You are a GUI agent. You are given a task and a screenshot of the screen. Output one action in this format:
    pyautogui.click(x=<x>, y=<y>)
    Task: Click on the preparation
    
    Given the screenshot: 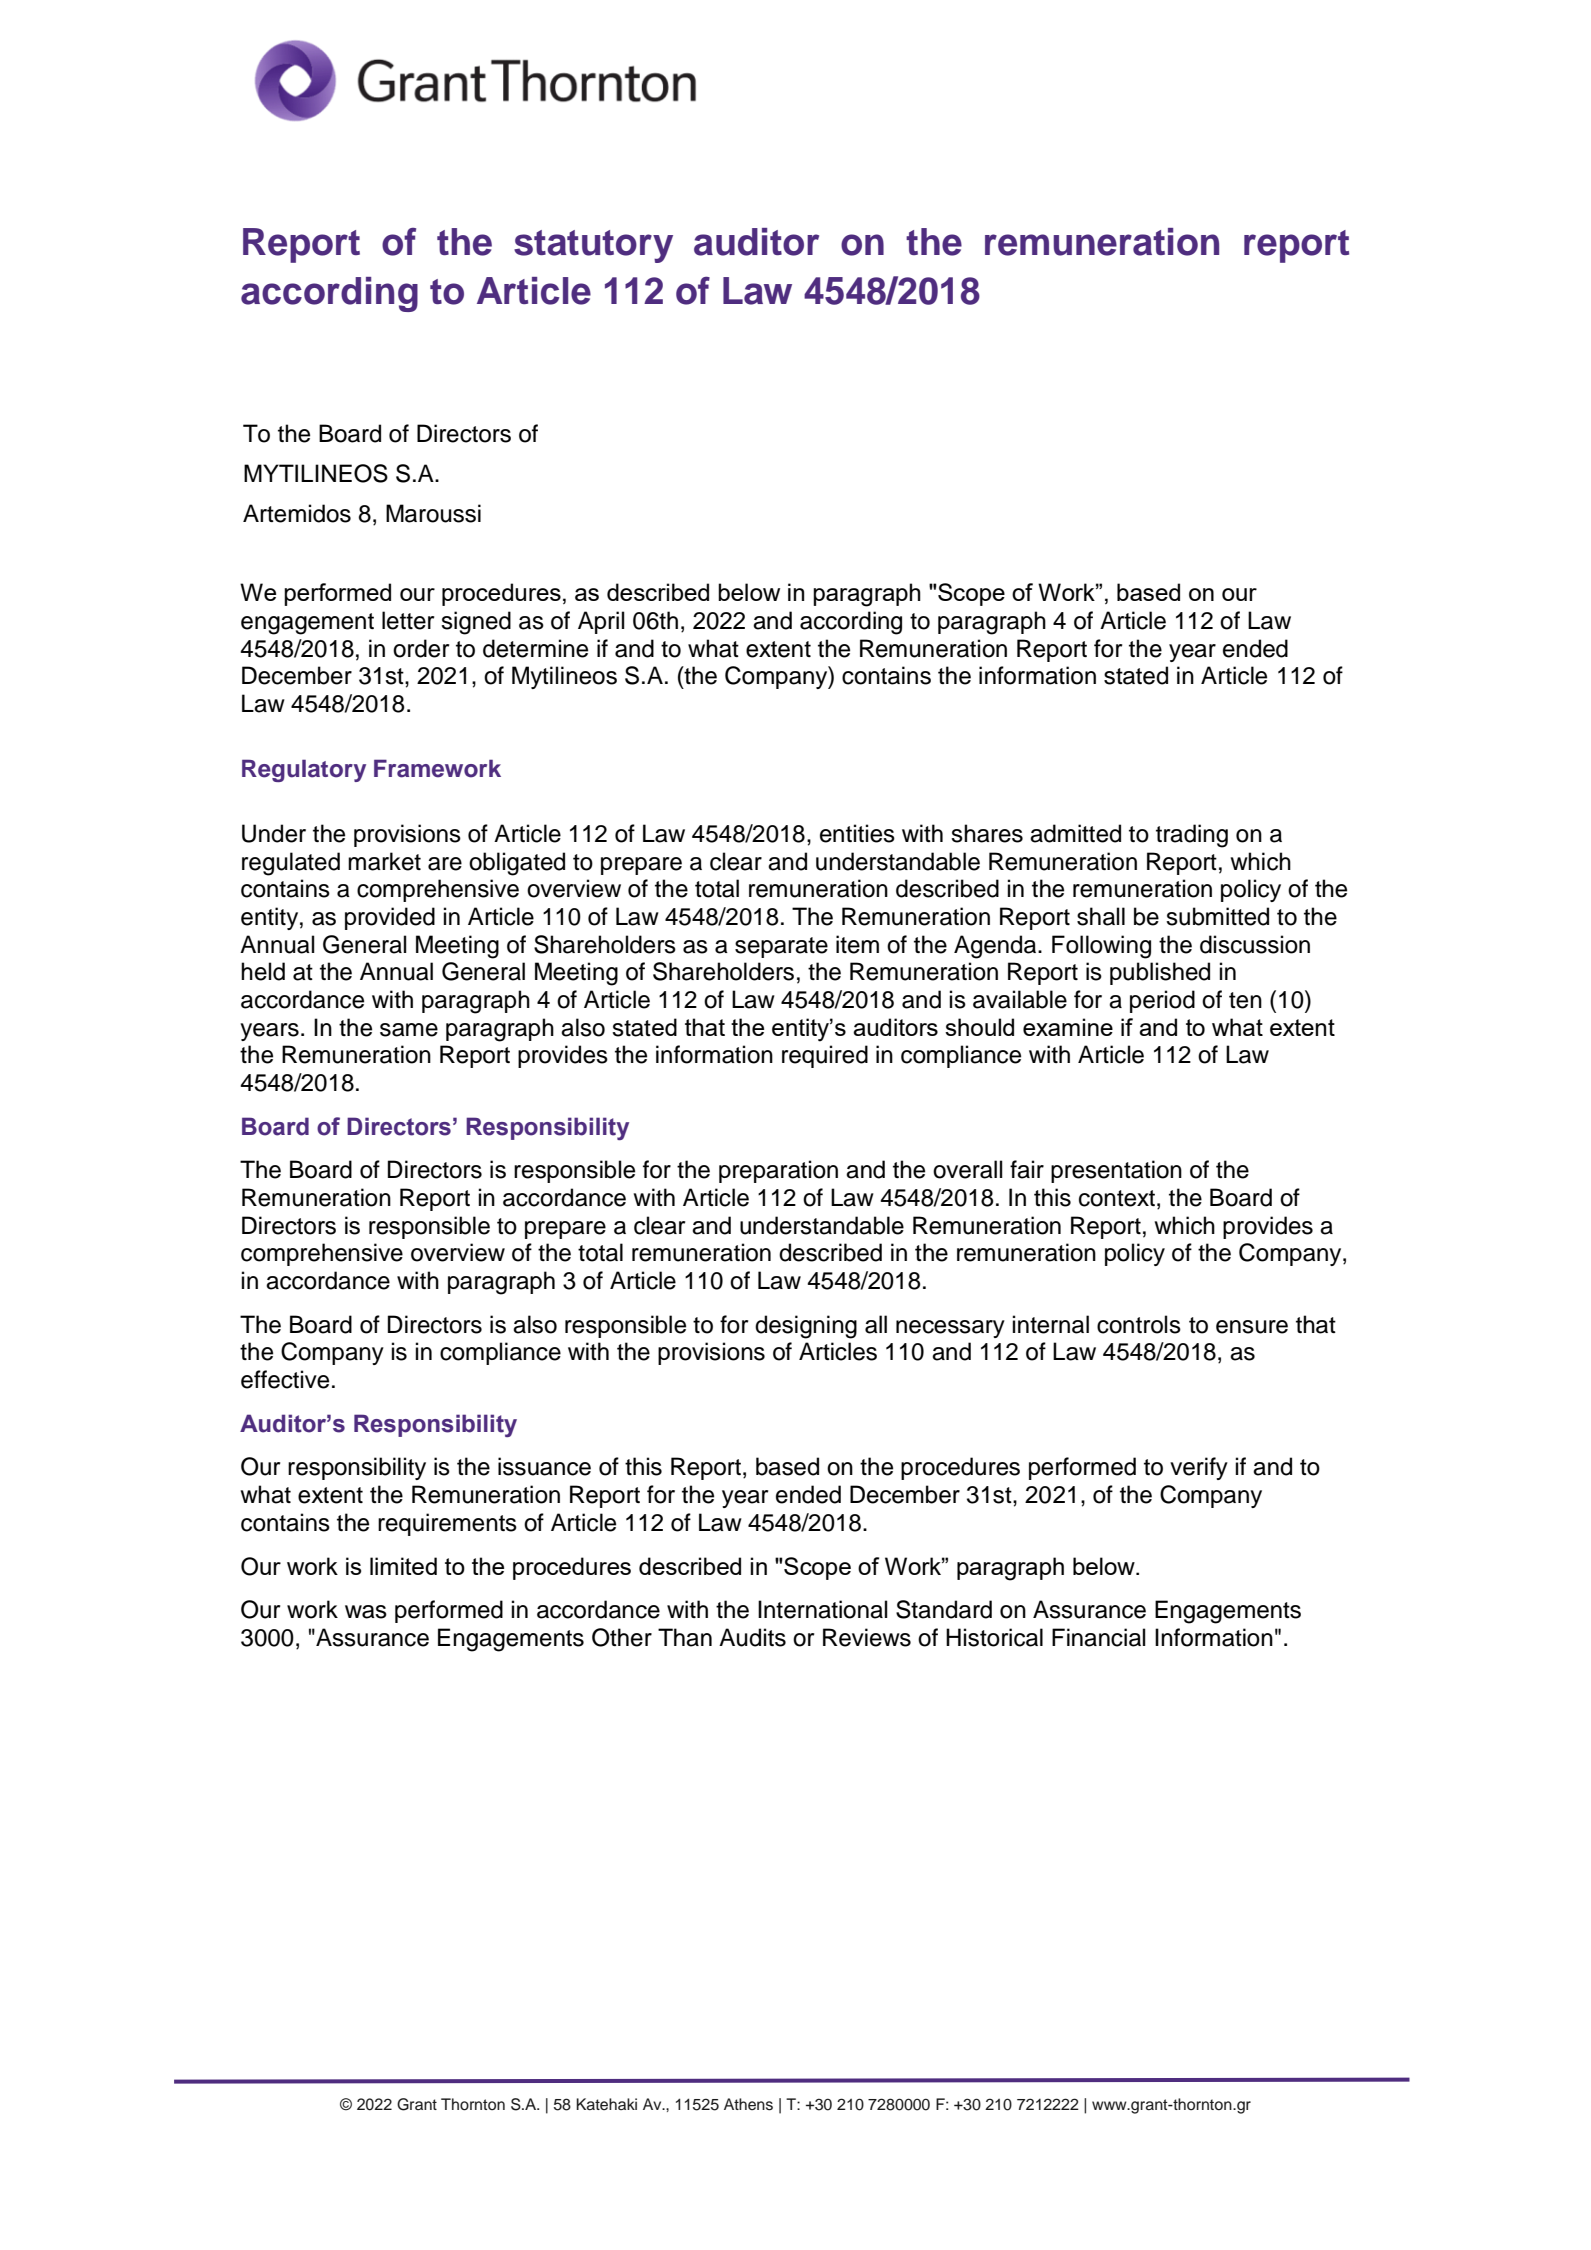 What is the action you would take?
    pyautogui.click(x=778, y=1171)
